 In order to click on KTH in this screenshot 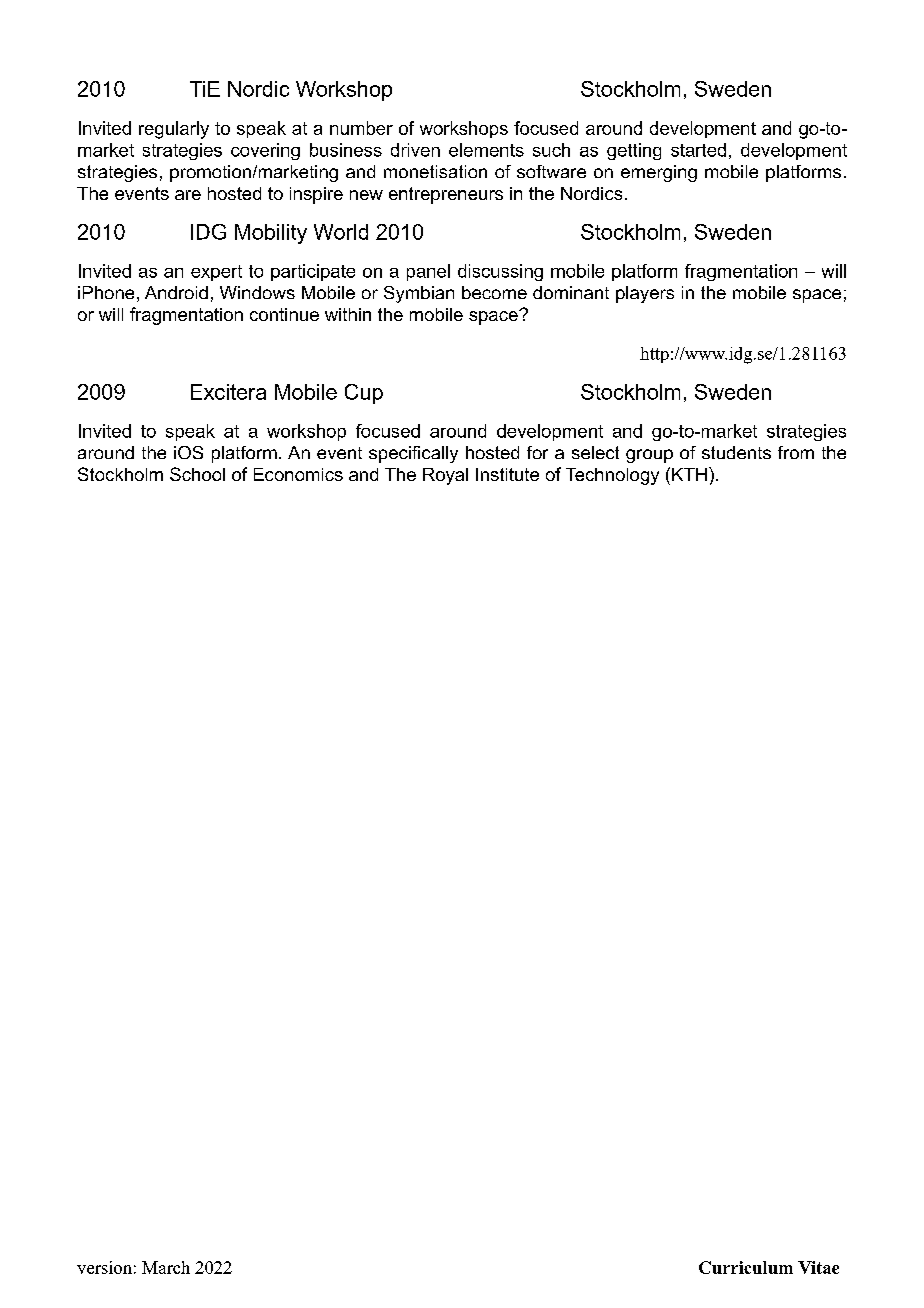, I will do `click(689, 474)`.
